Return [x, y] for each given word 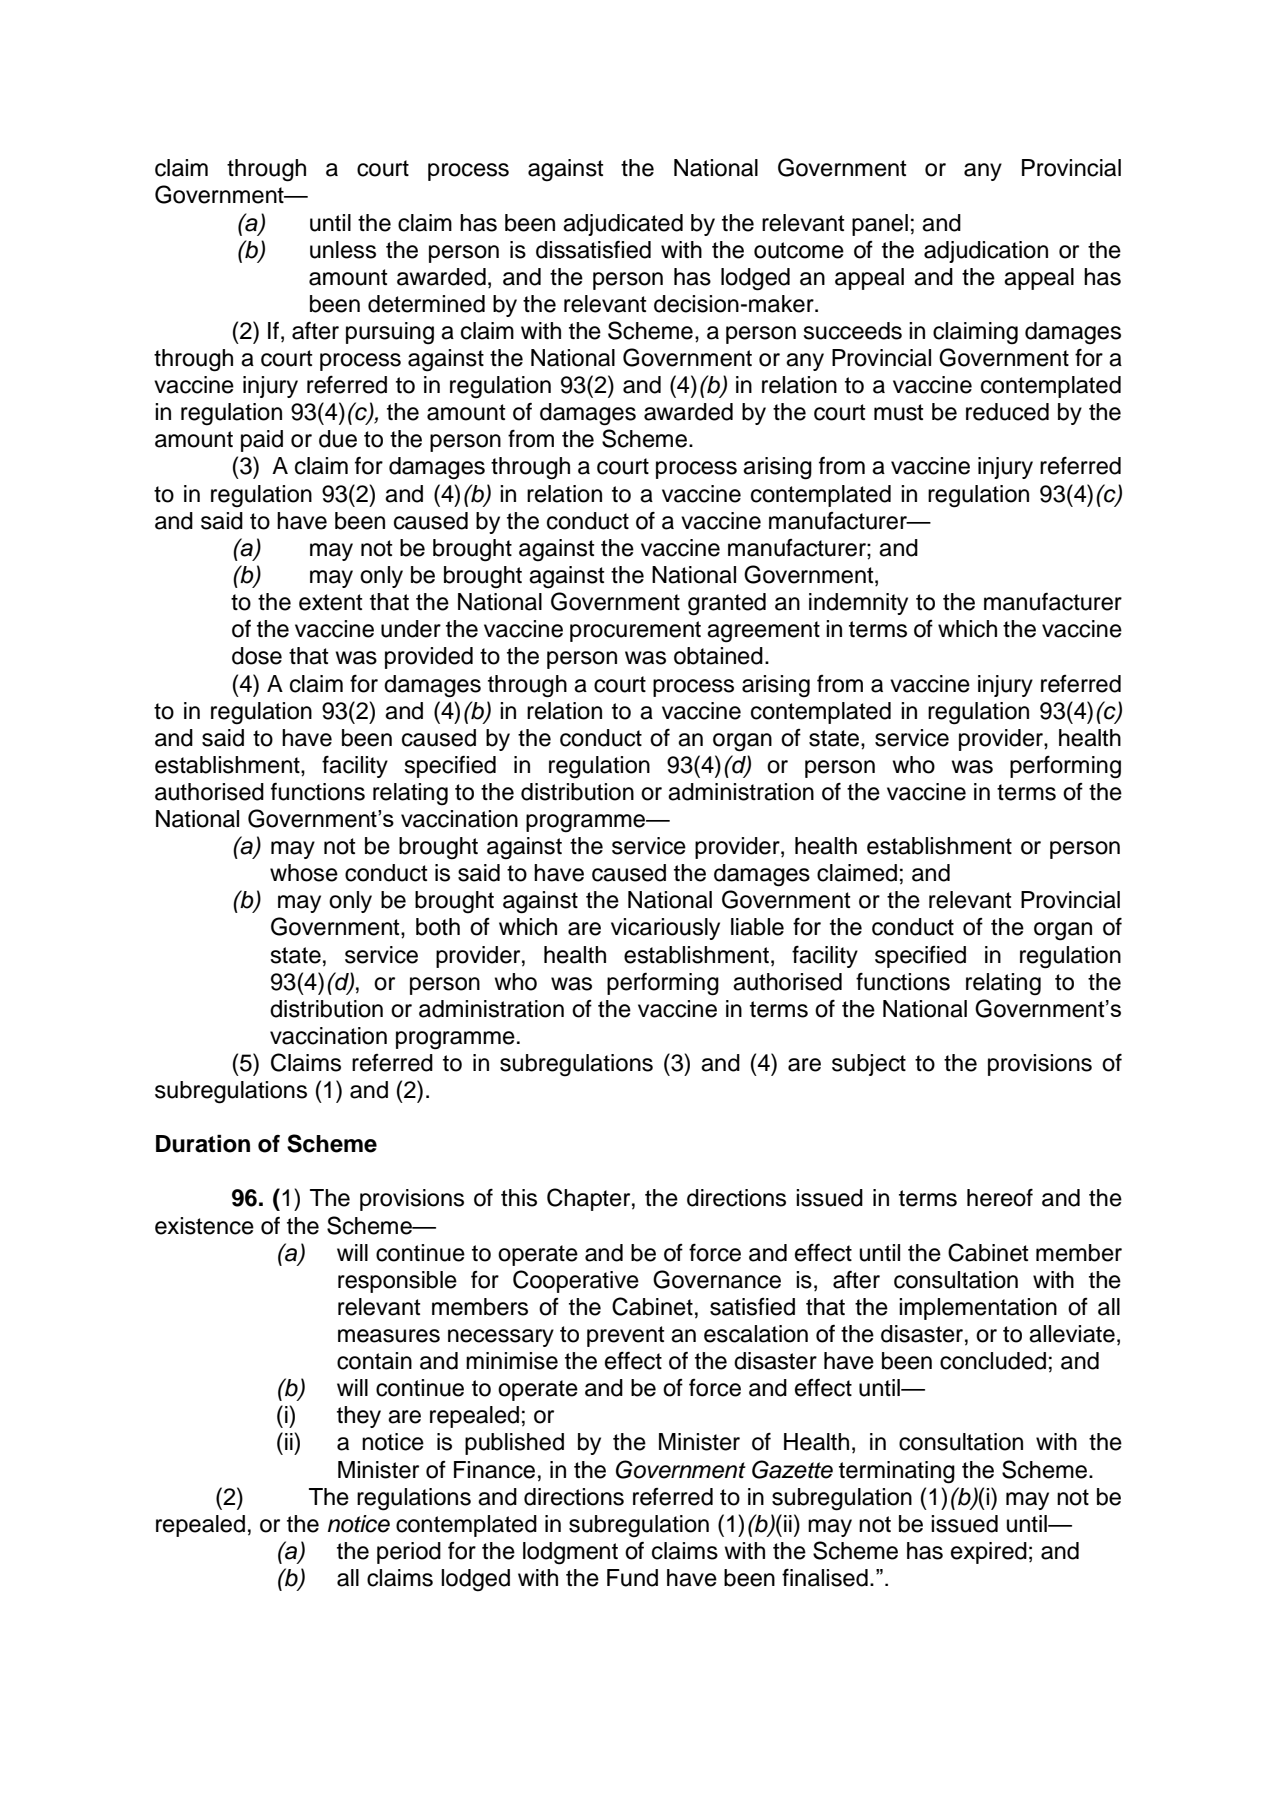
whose [304, 873]
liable [757, 927]
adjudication [986, 252]
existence [204, 1226]
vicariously [665, 929]
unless [343, 250]
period [409, 1553]
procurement [635, 631]
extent [331, 602]
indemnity [858, 604]
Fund [632, 1578]
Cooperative [576, 1281]
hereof [1000, 1197]
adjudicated [623, 225]
